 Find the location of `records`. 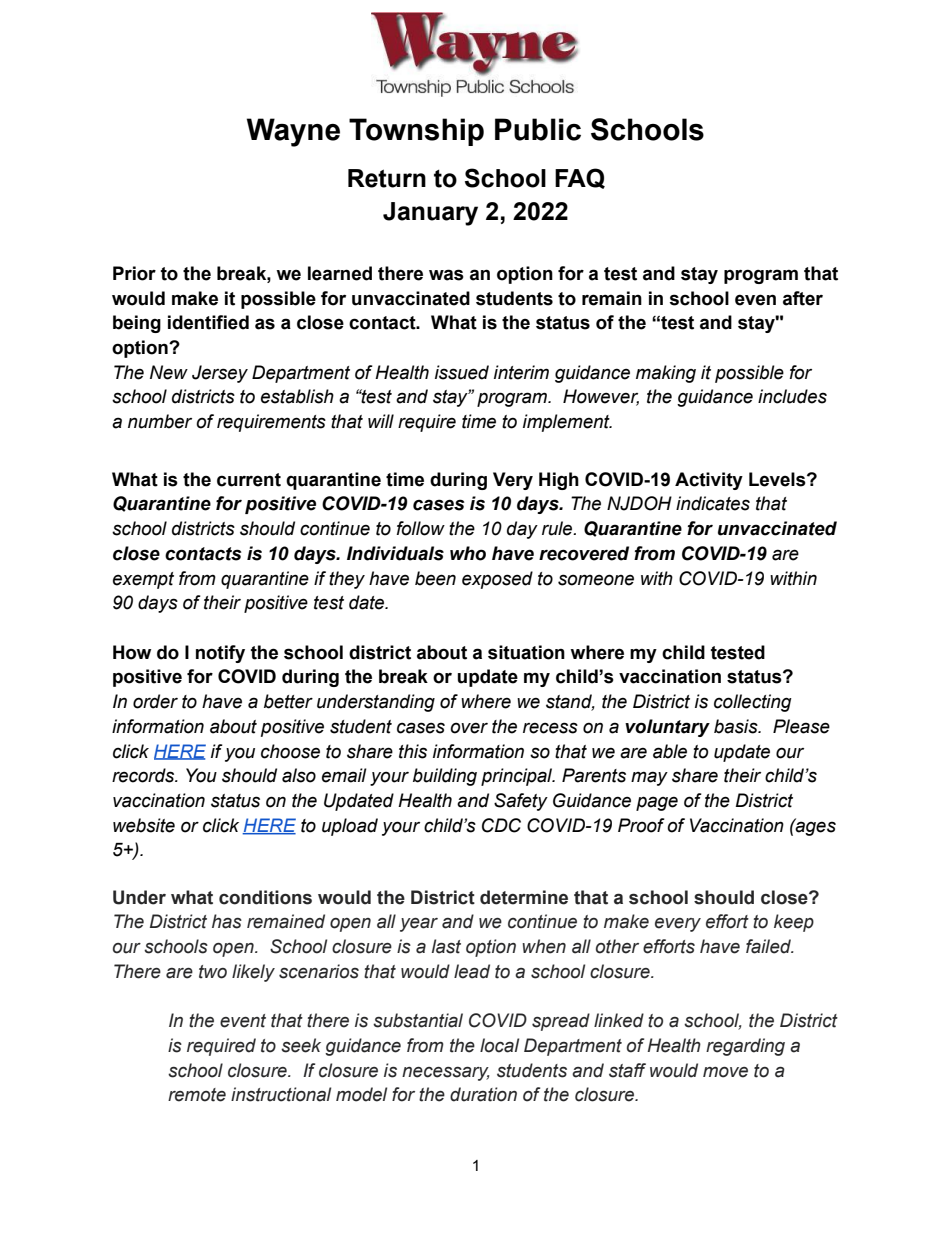

records is located at coordinates (144, 775).
